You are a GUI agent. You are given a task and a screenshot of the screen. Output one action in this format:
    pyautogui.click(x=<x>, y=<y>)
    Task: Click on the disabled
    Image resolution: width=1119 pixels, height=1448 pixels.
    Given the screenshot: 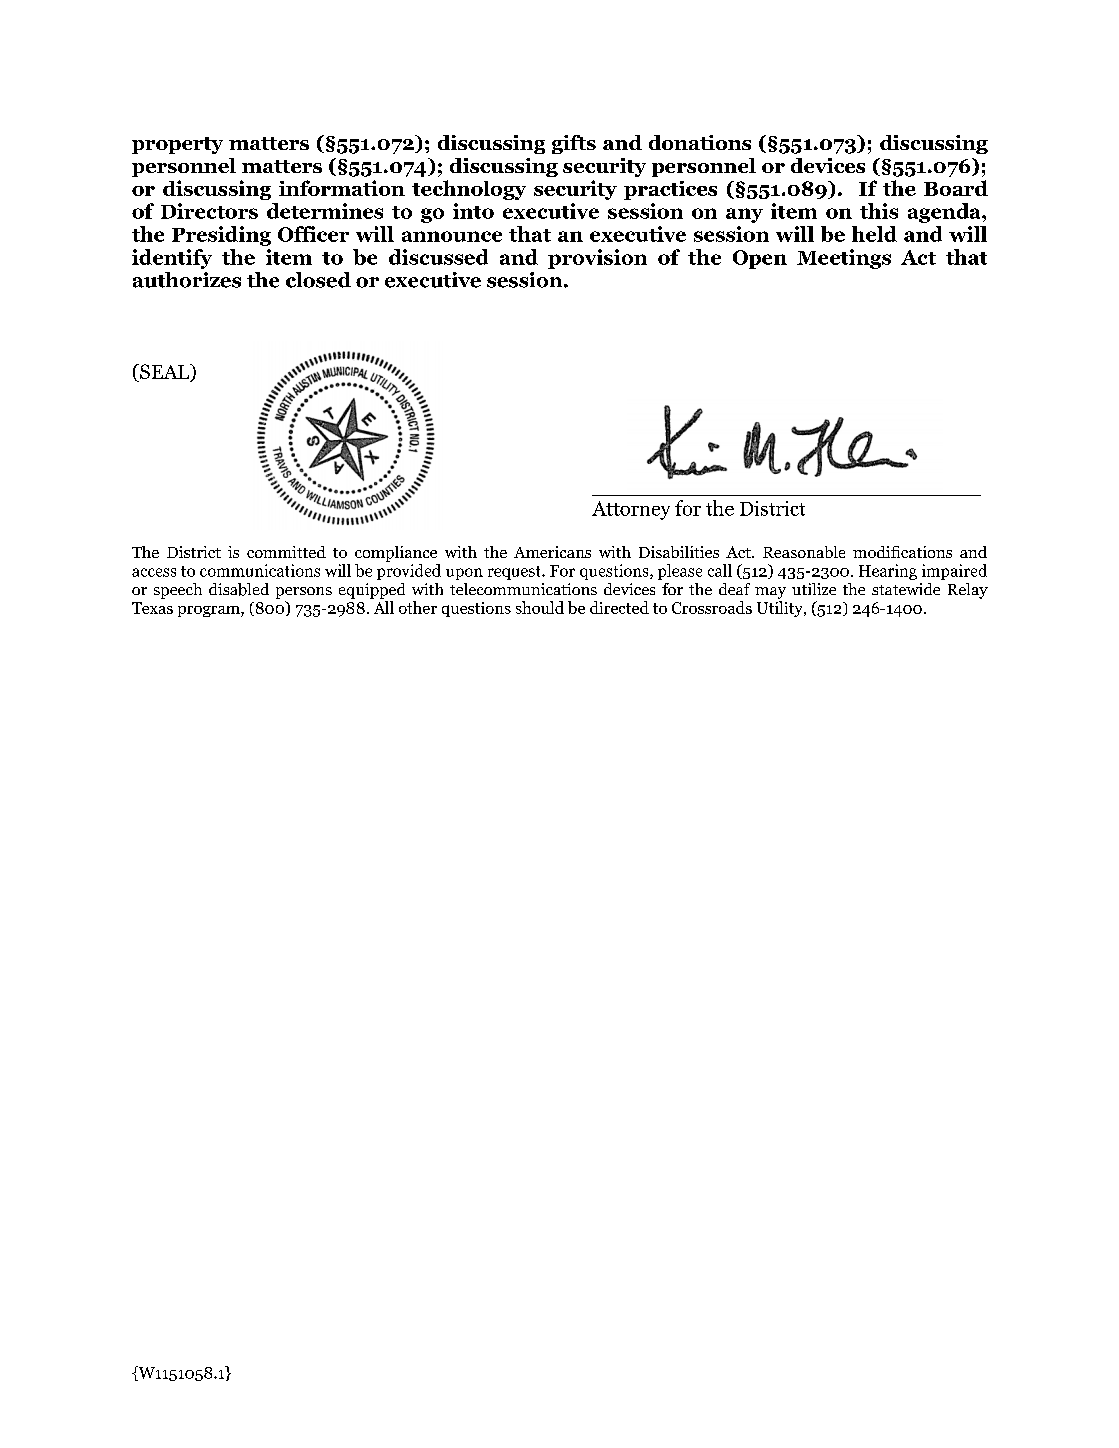 What is the action you would take?
    pyautogui.click(x=239, y=589)
